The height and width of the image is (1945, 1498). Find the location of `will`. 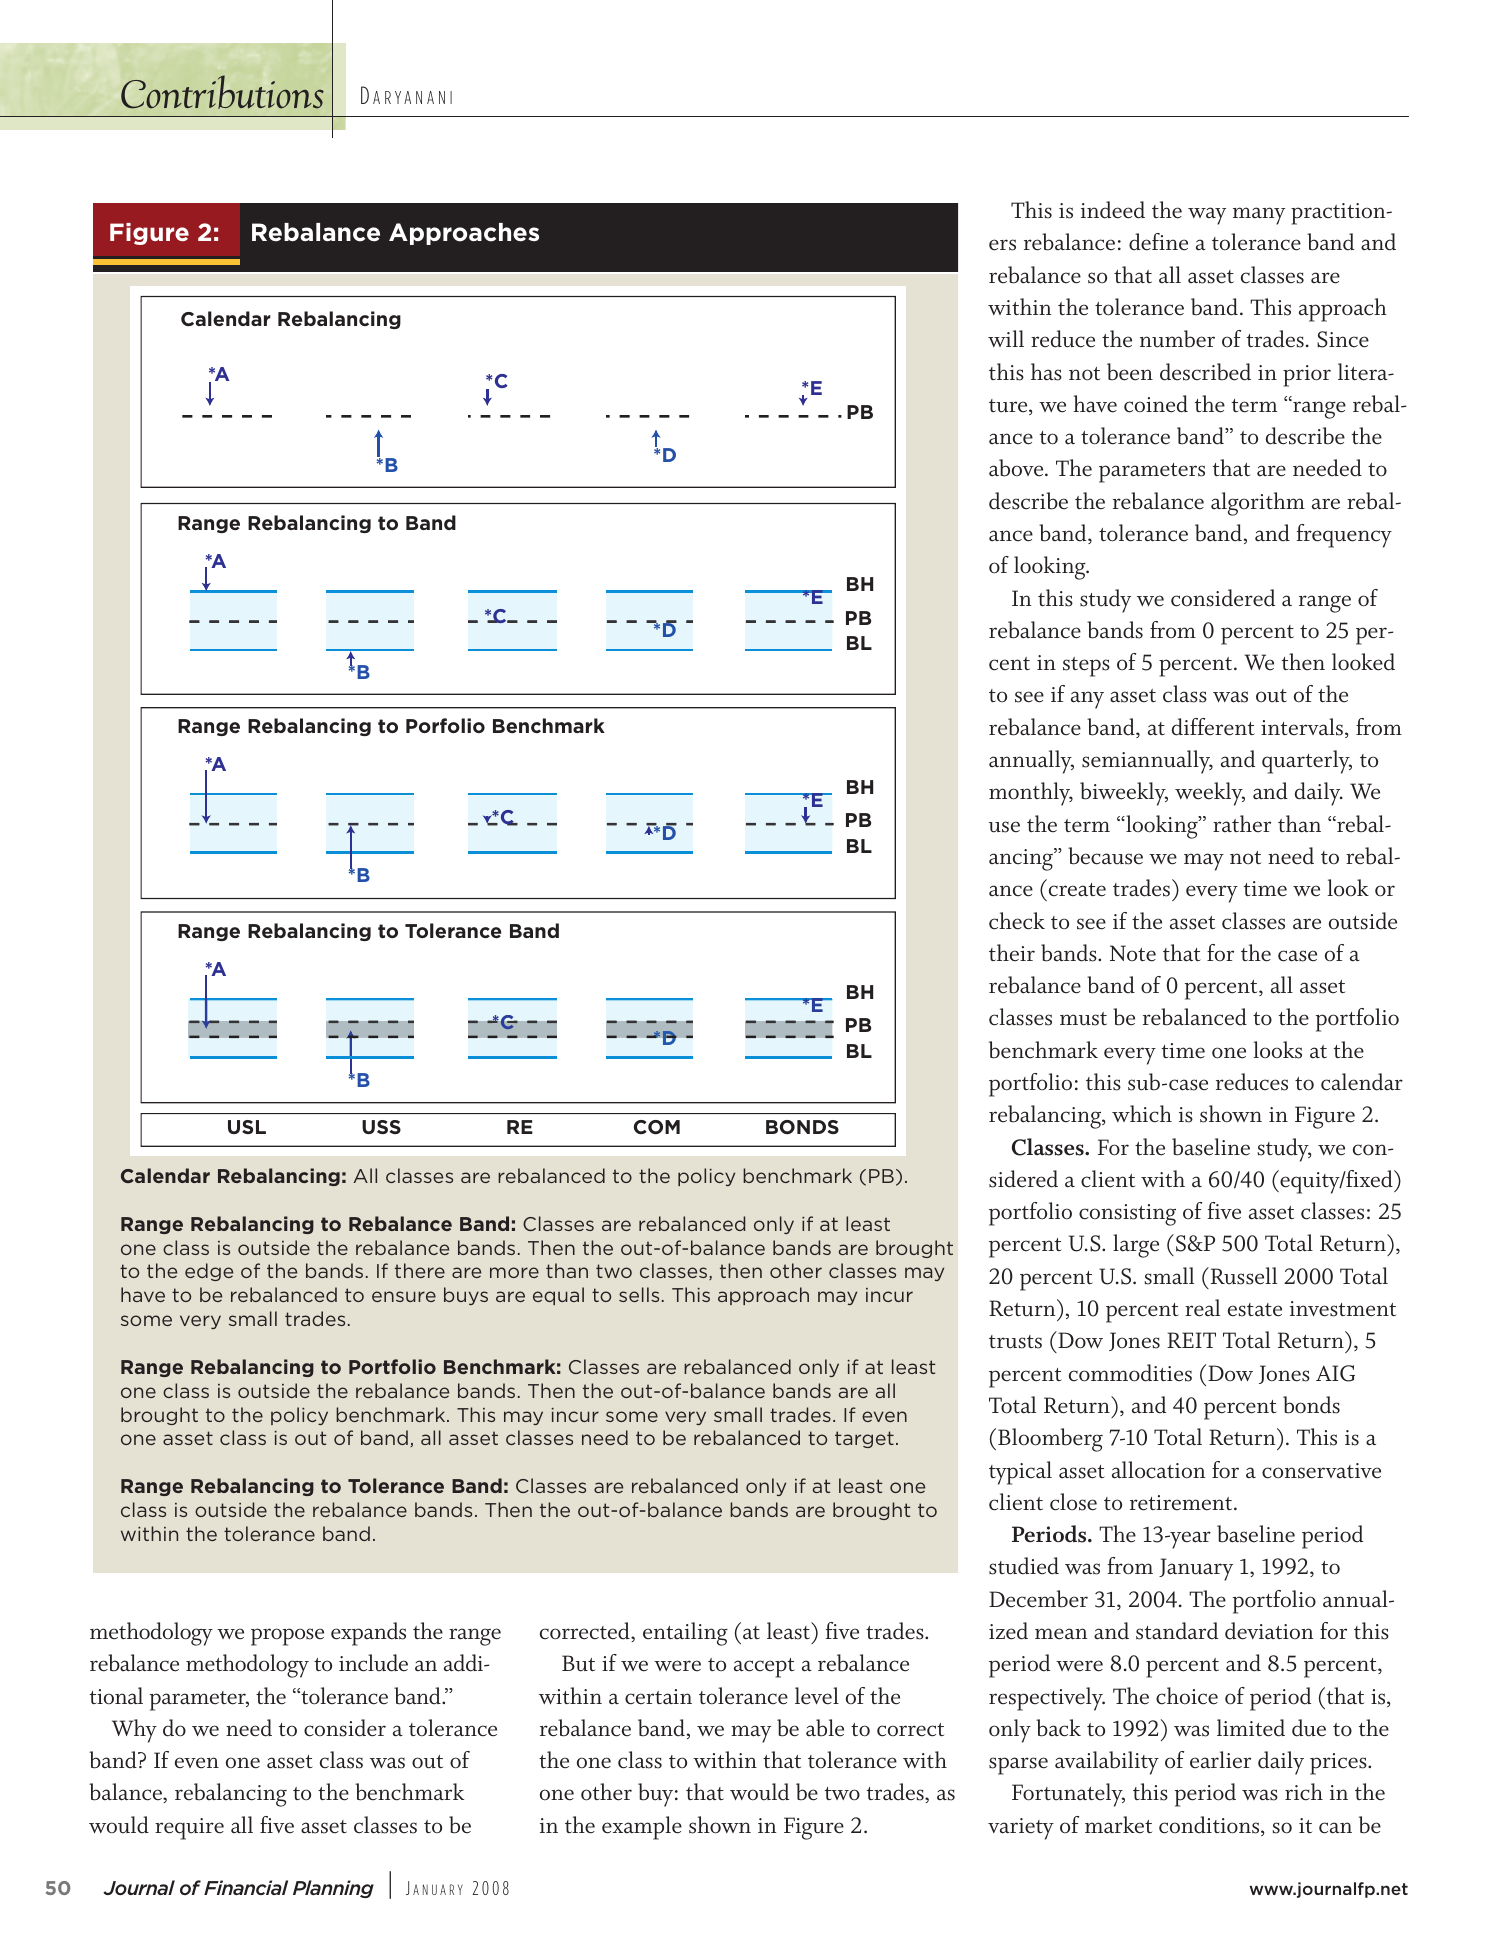

will is located at coordinates (1006, 338).
